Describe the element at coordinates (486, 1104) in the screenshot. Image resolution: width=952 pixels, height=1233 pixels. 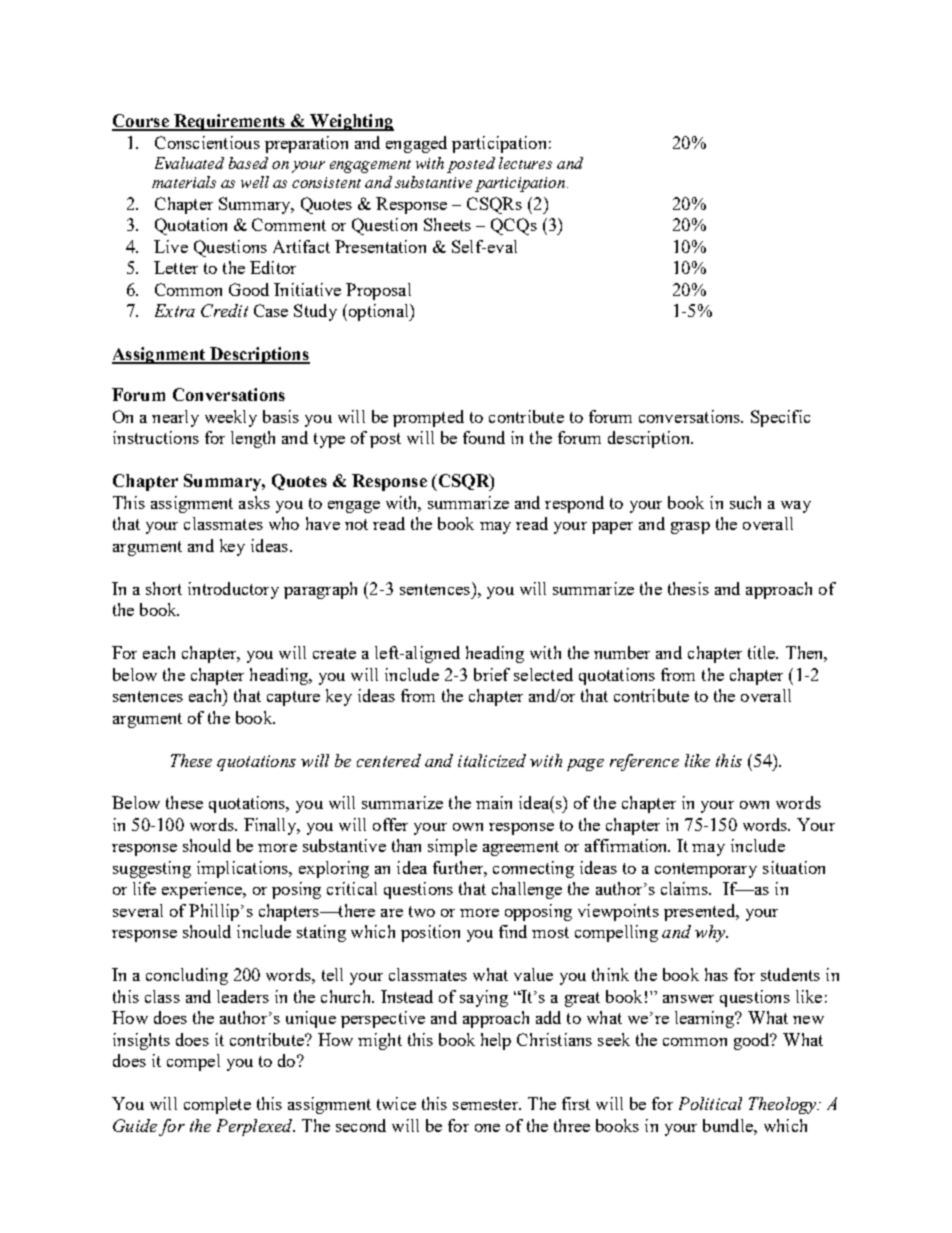
I see `semester` at that location.
